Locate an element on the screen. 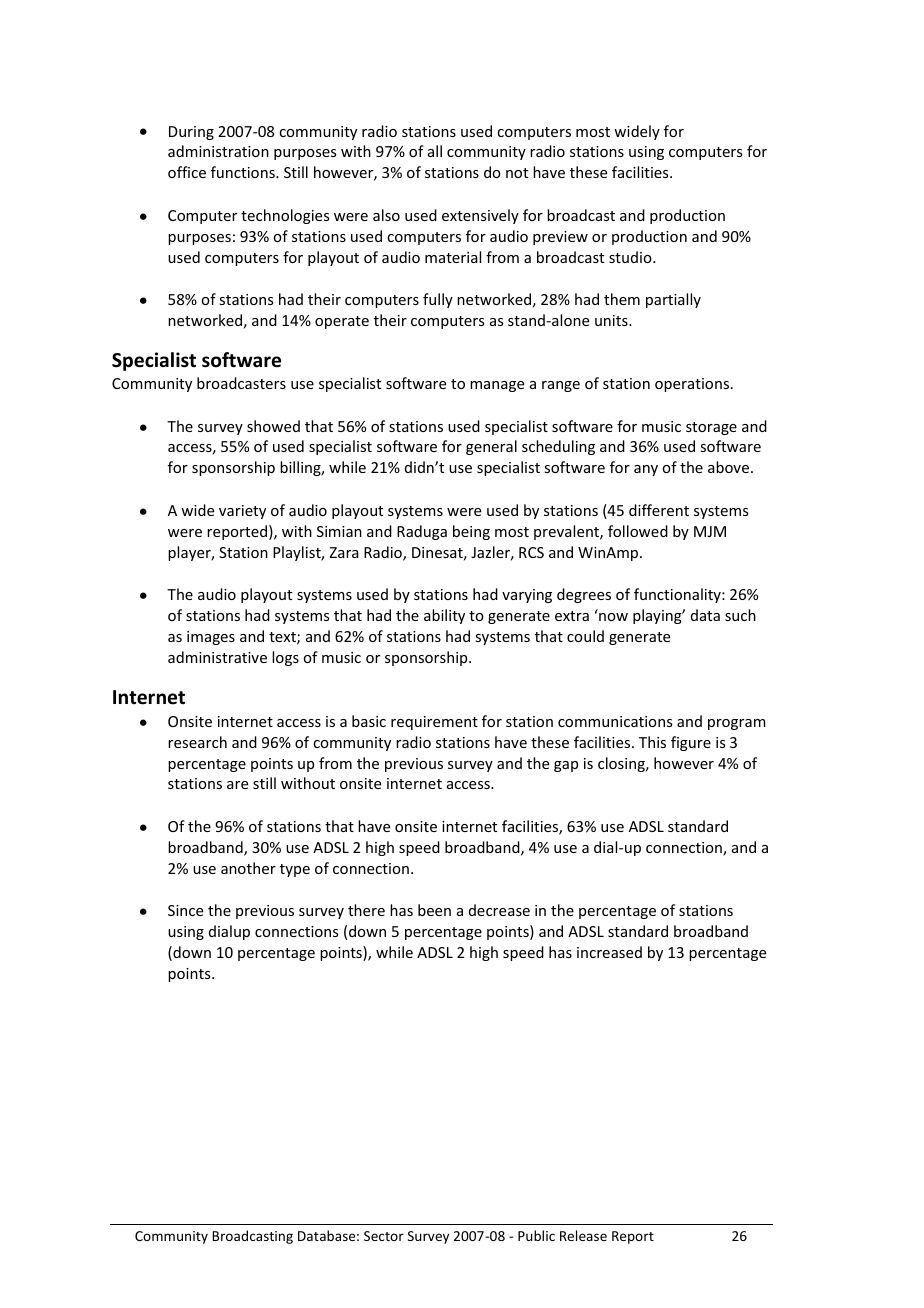 Image resolution: width=924 pixels, height=1308 pixels. different is located at coordinates (659, 510).
